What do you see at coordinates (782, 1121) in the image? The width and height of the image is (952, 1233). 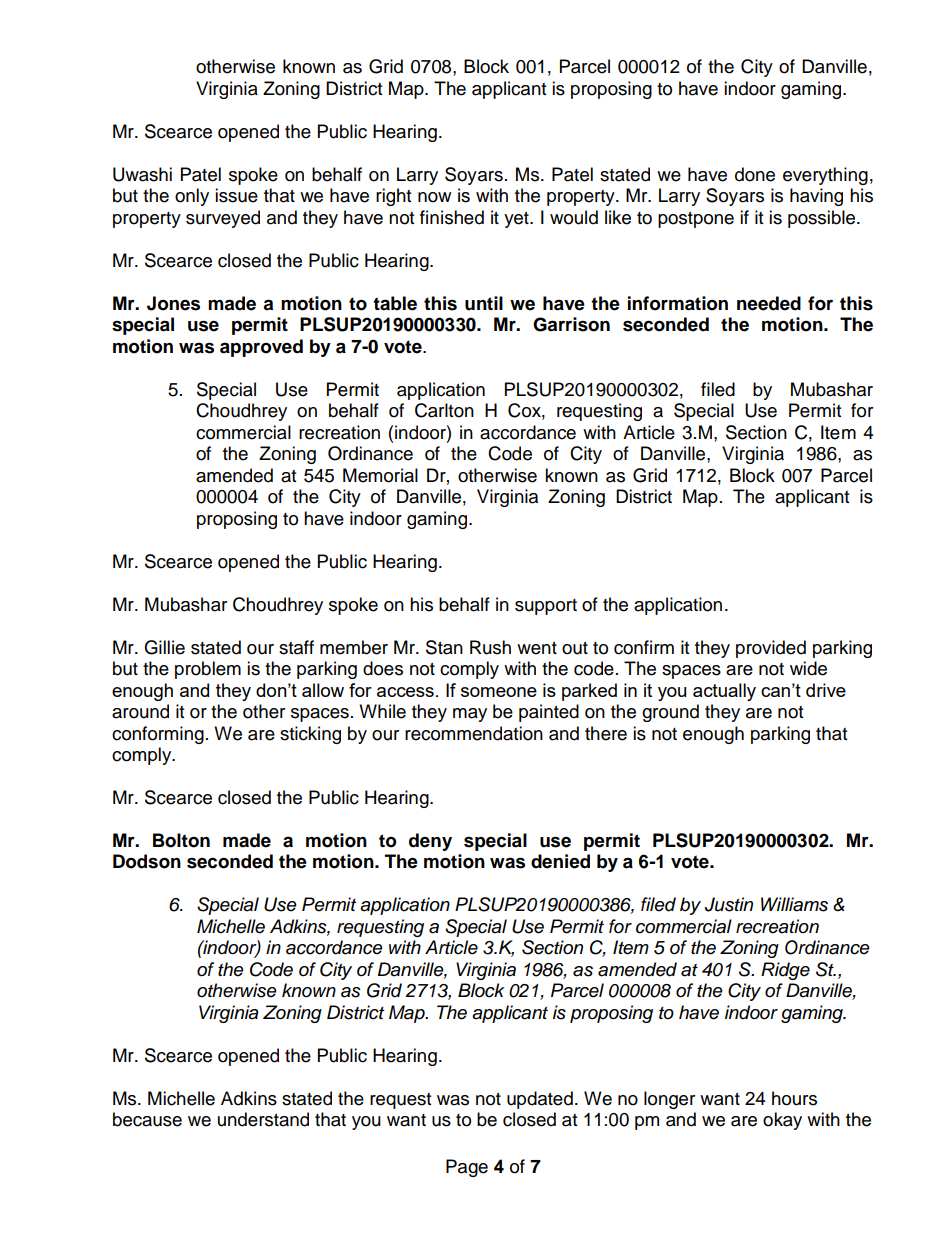 I see `okay` at bounding box center [782, 1121].
